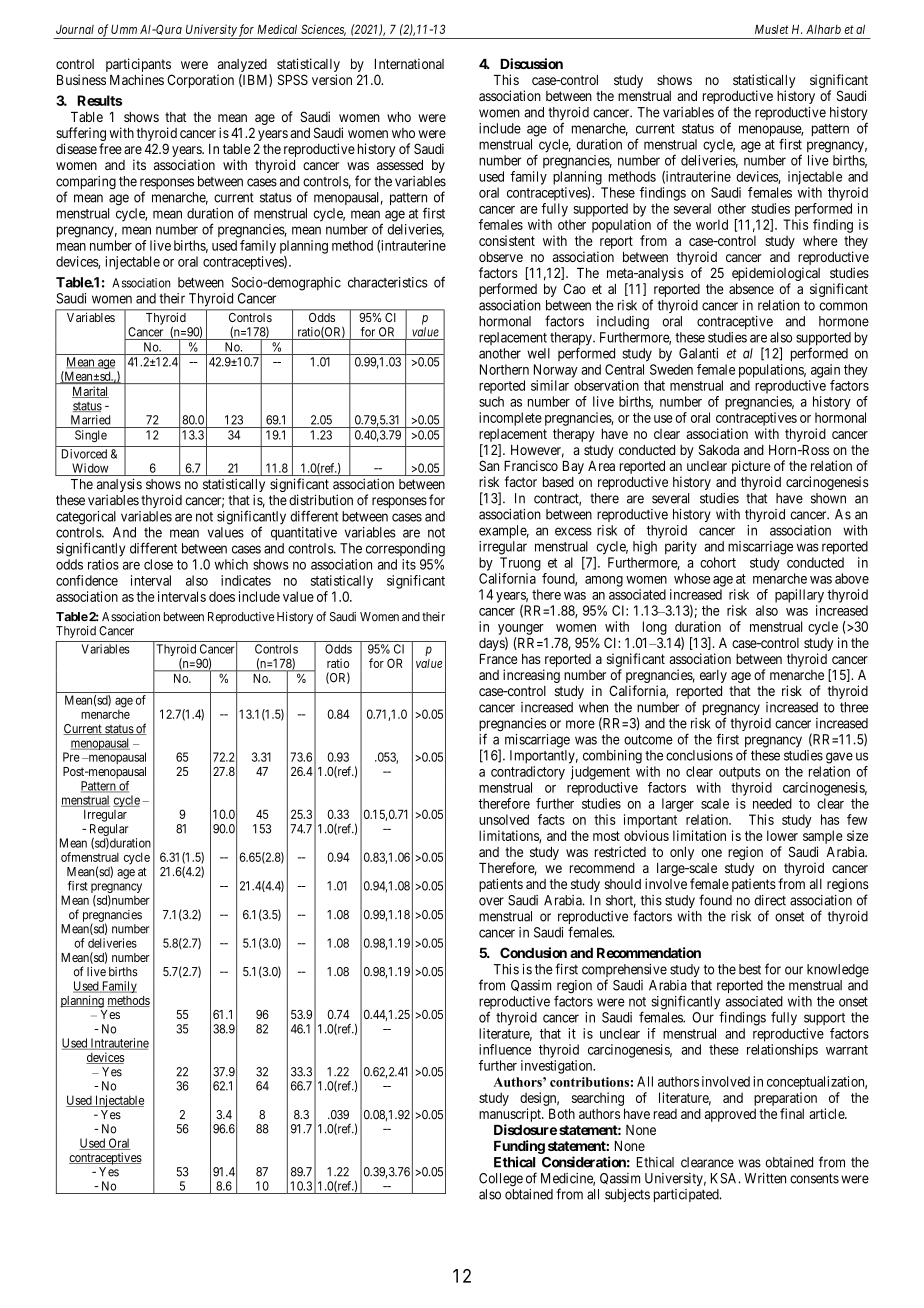  Describe the element at coordinates (765, 1178) in the page. I see `Written` at that location.
